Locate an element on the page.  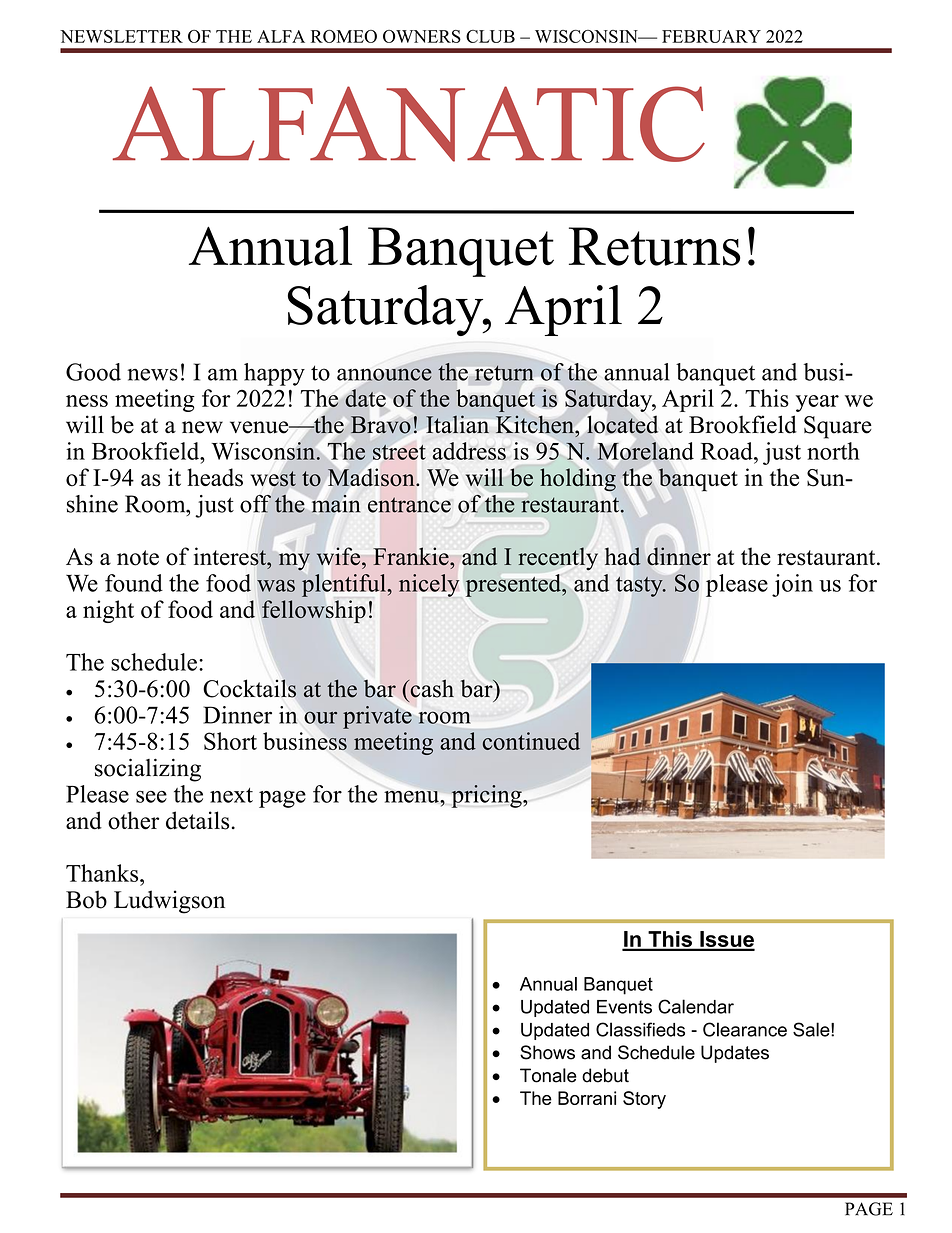
Clearance is located at coordinates (745, 1029).
